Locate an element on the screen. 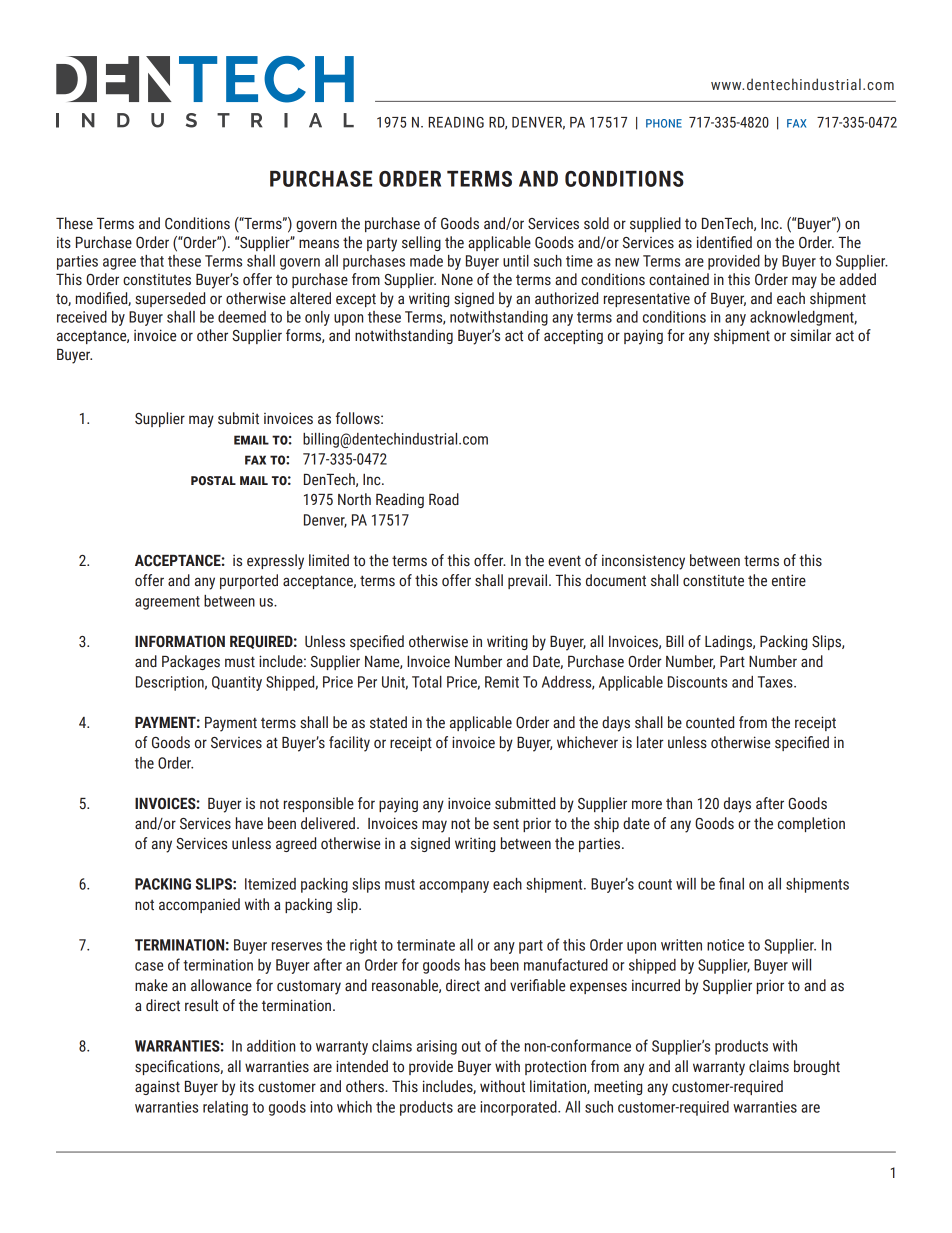  INFORMATION is located at coordinates (180, 642).
